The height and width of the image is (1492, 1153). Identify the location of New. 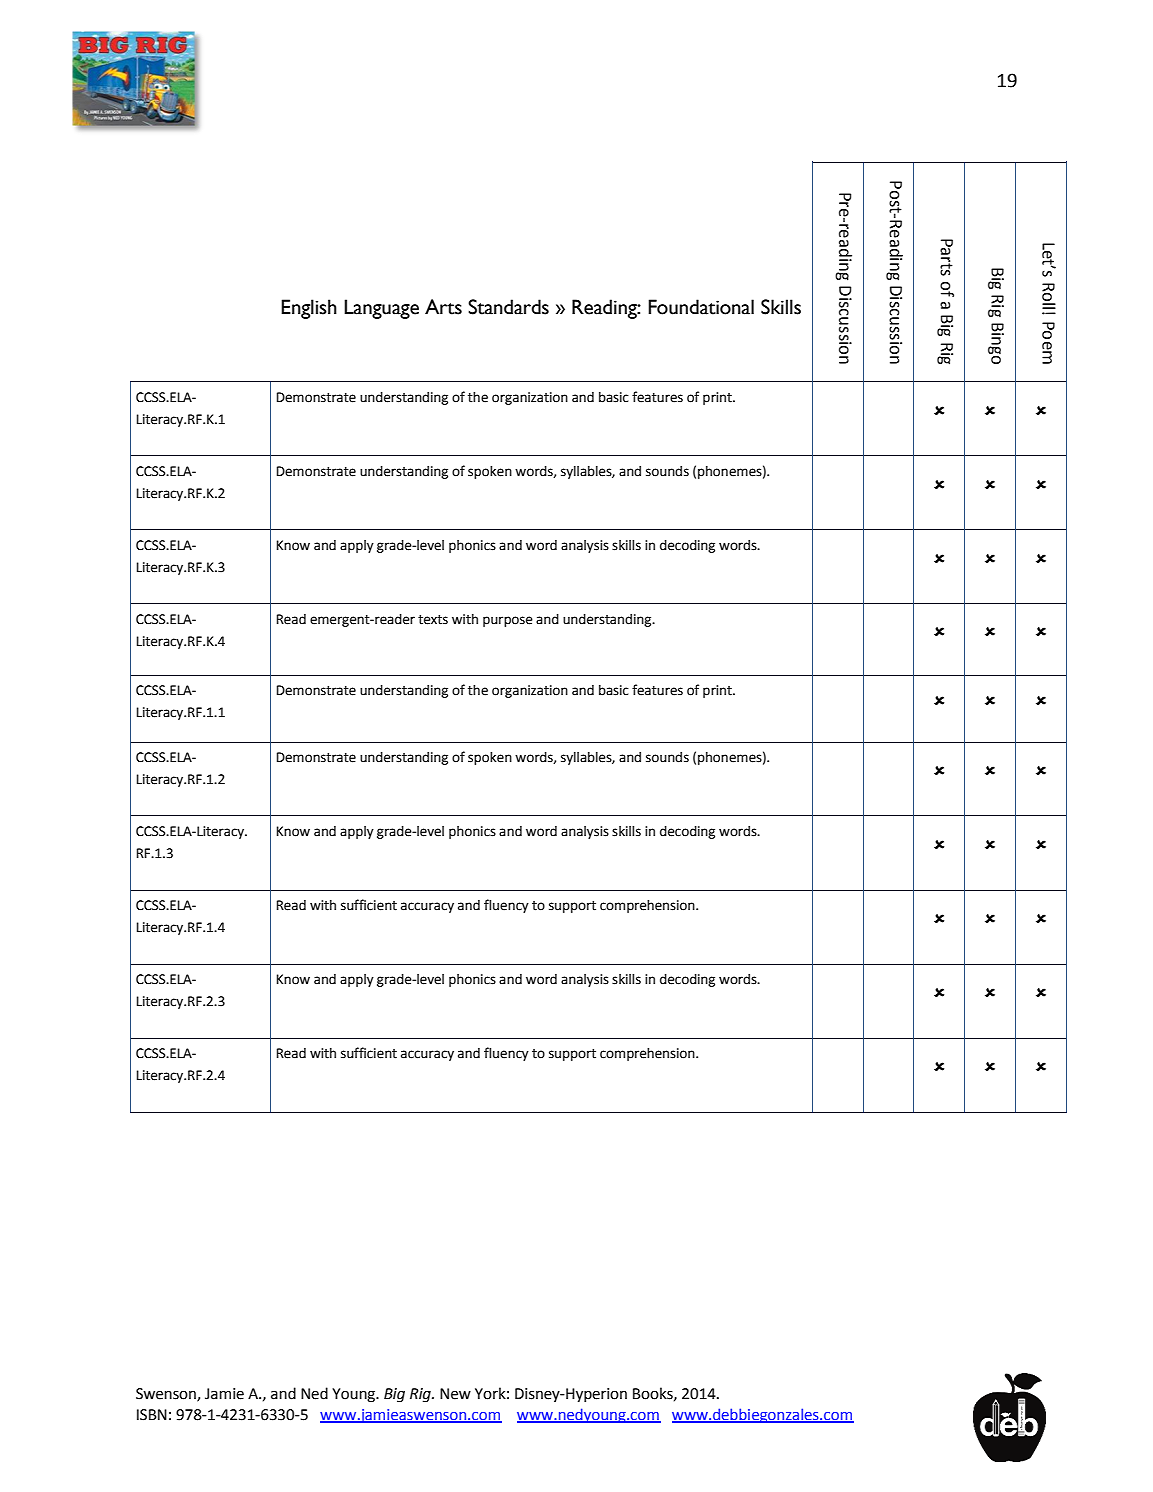
(455, 1394).
